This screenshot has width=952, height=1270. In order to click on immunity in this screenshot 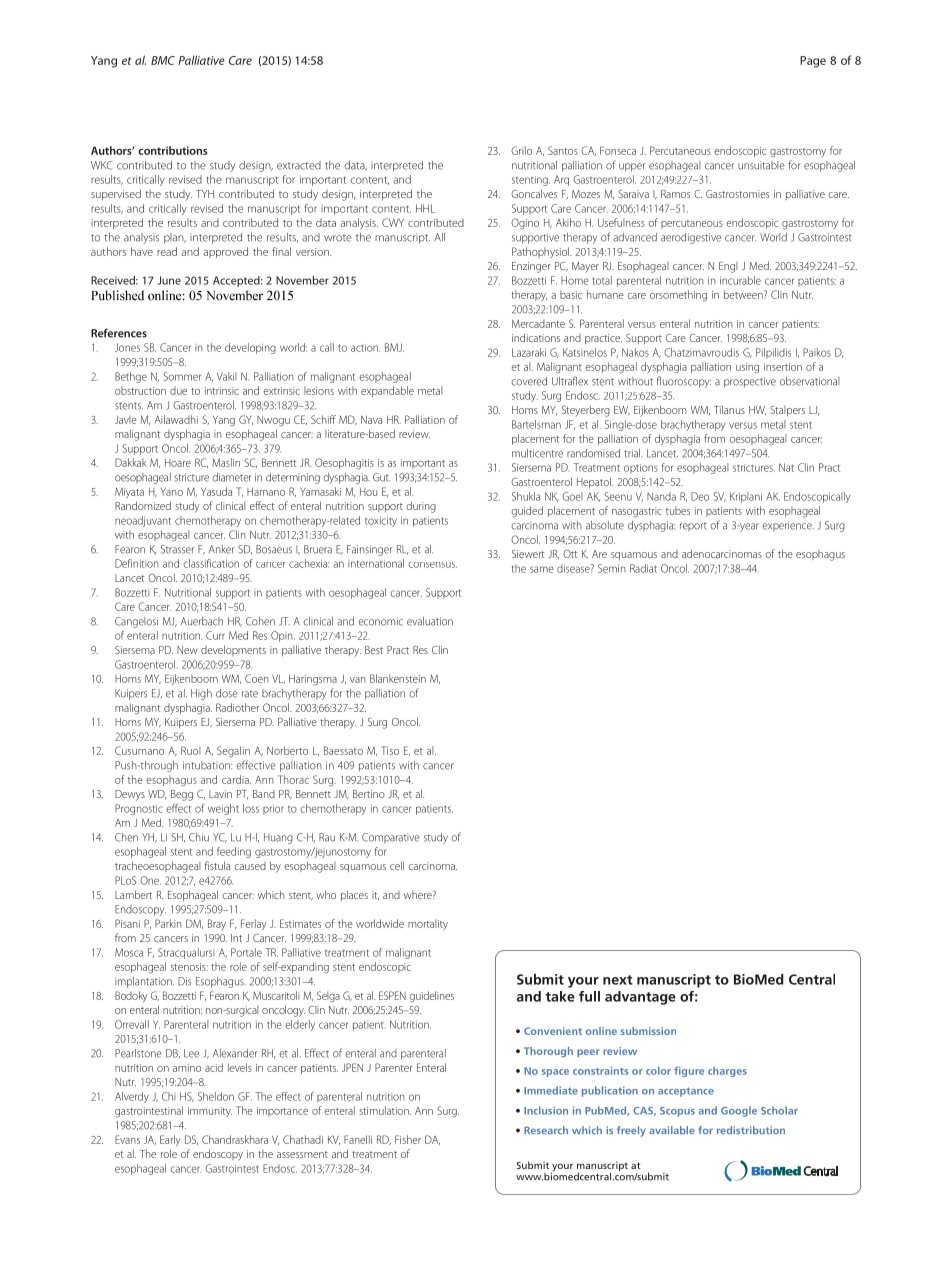, I will do `click(210, 1112)`.
